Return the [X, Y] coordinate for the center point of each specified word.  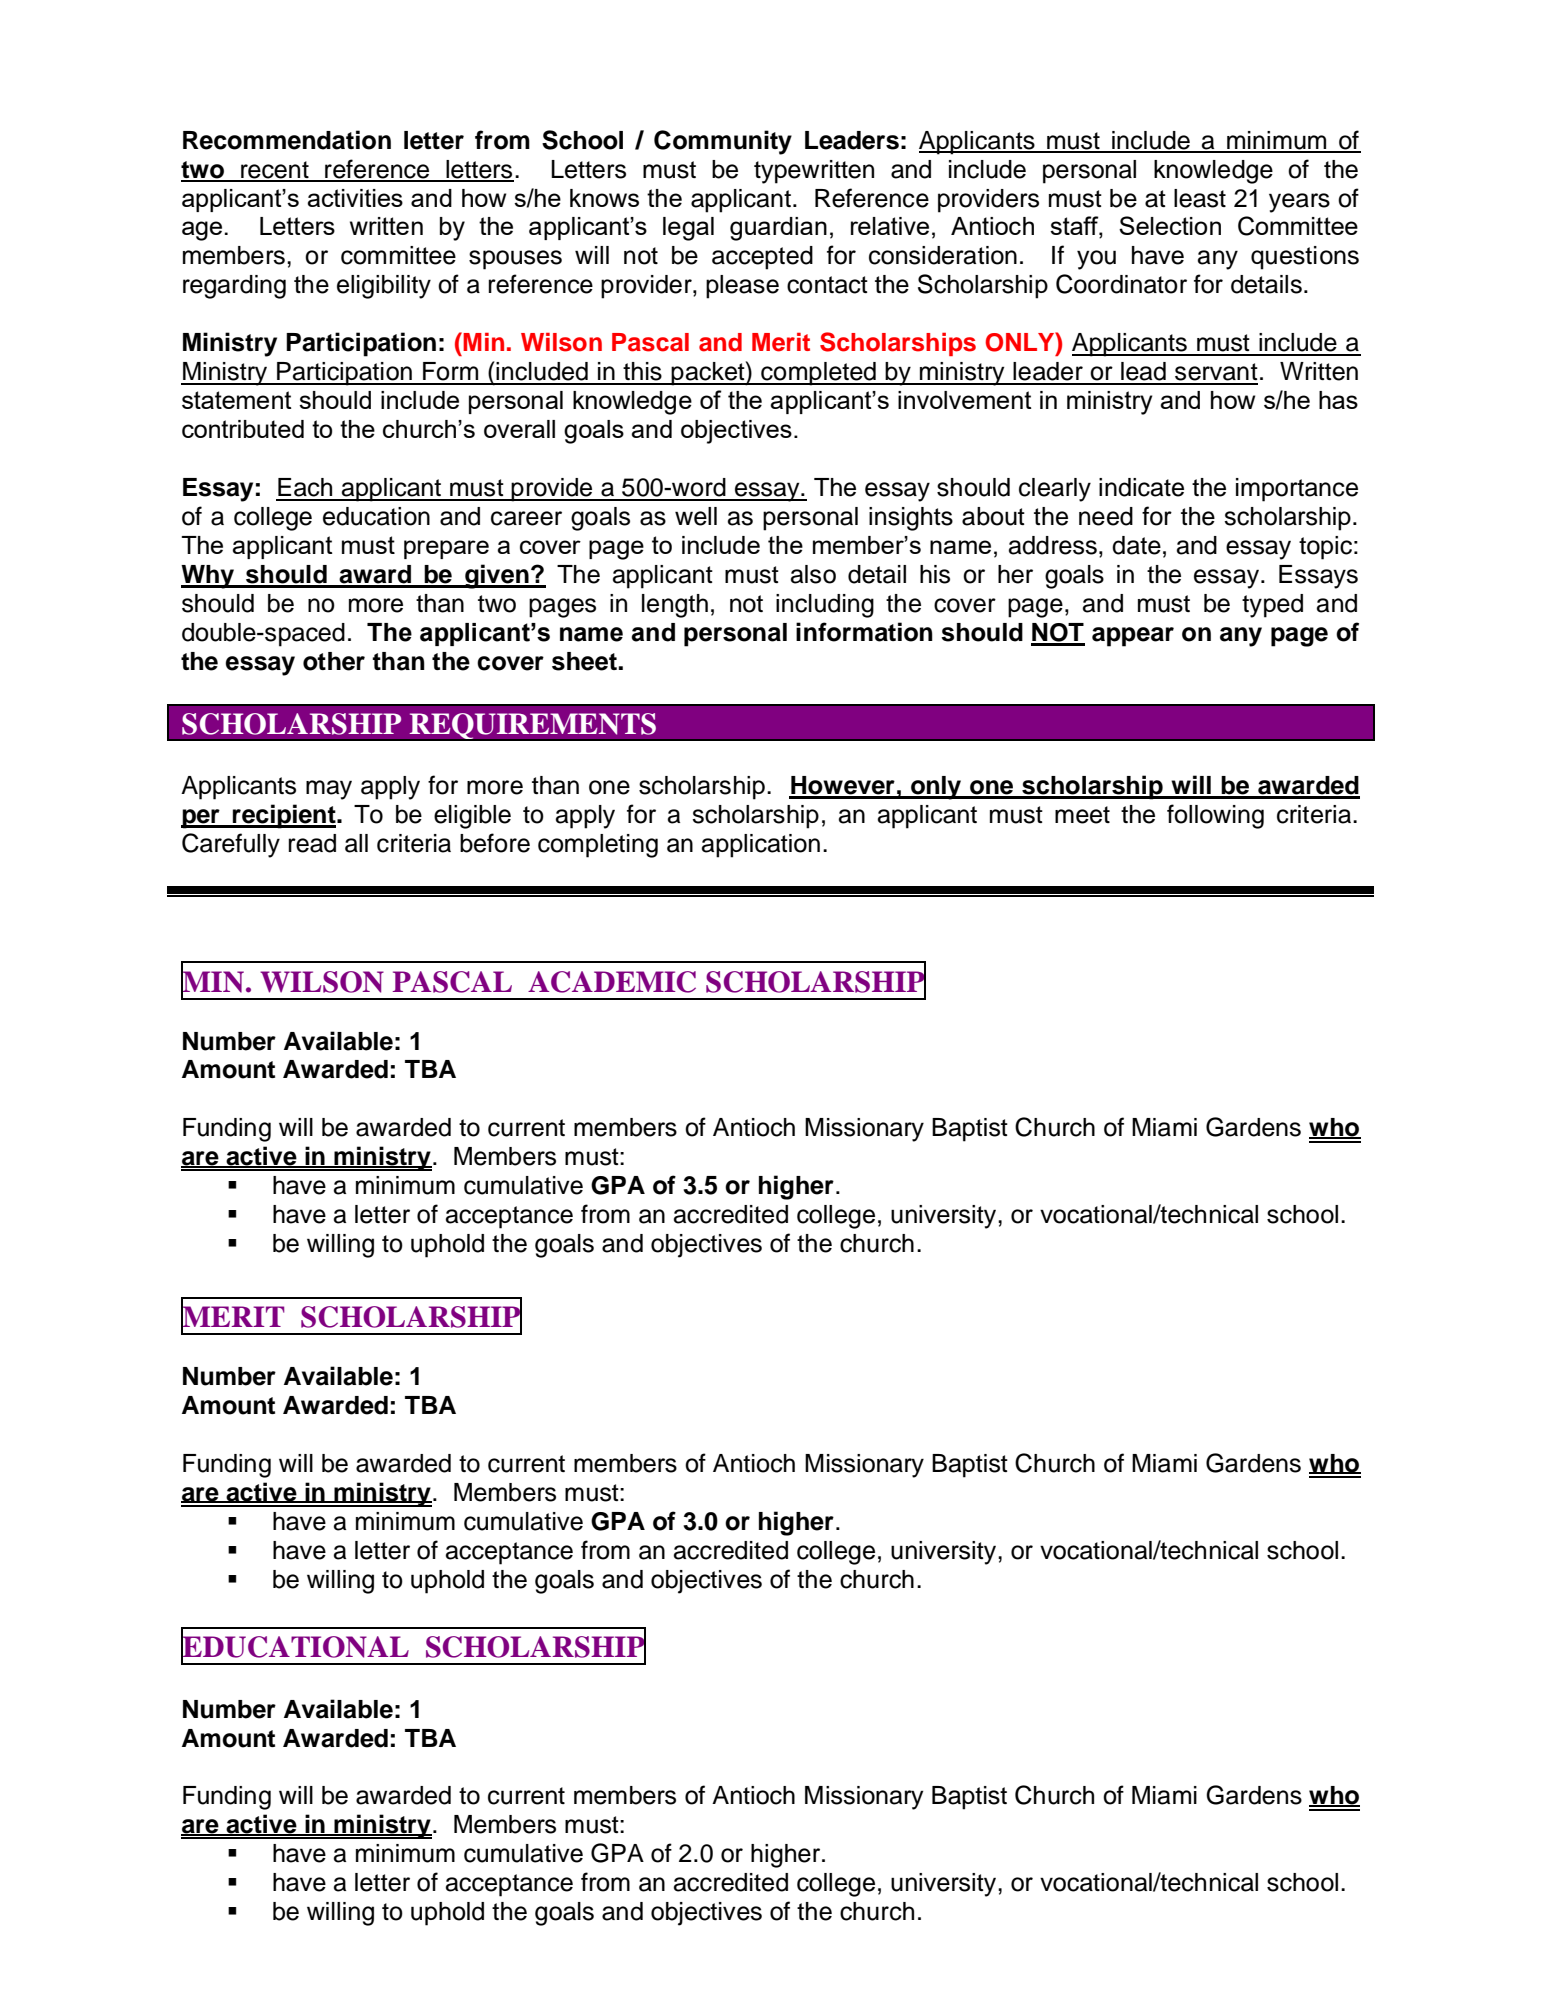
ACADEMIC [612, 982]
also [813, 574]
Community [723, 142]
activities [355, 198]
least [1200, 198]
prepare [446, 549]
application [761, 846]
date [1136, 545]
